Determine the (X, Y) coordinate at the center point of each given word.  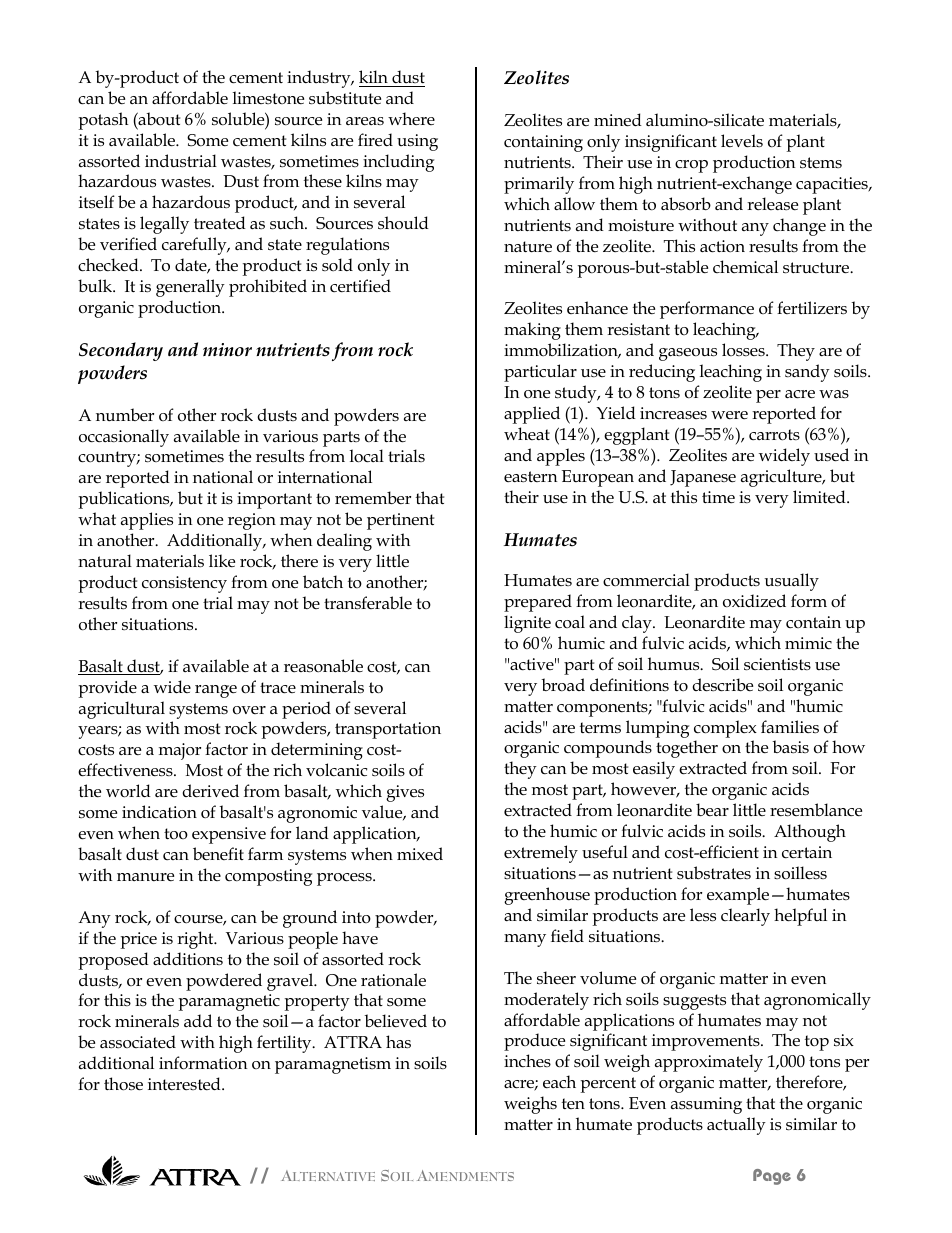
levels (742, 141)
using (417, 142)
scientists (777, 664)
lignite (527, 624)
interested (185, 1084)
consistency (184, 584)
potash (103, 121)
